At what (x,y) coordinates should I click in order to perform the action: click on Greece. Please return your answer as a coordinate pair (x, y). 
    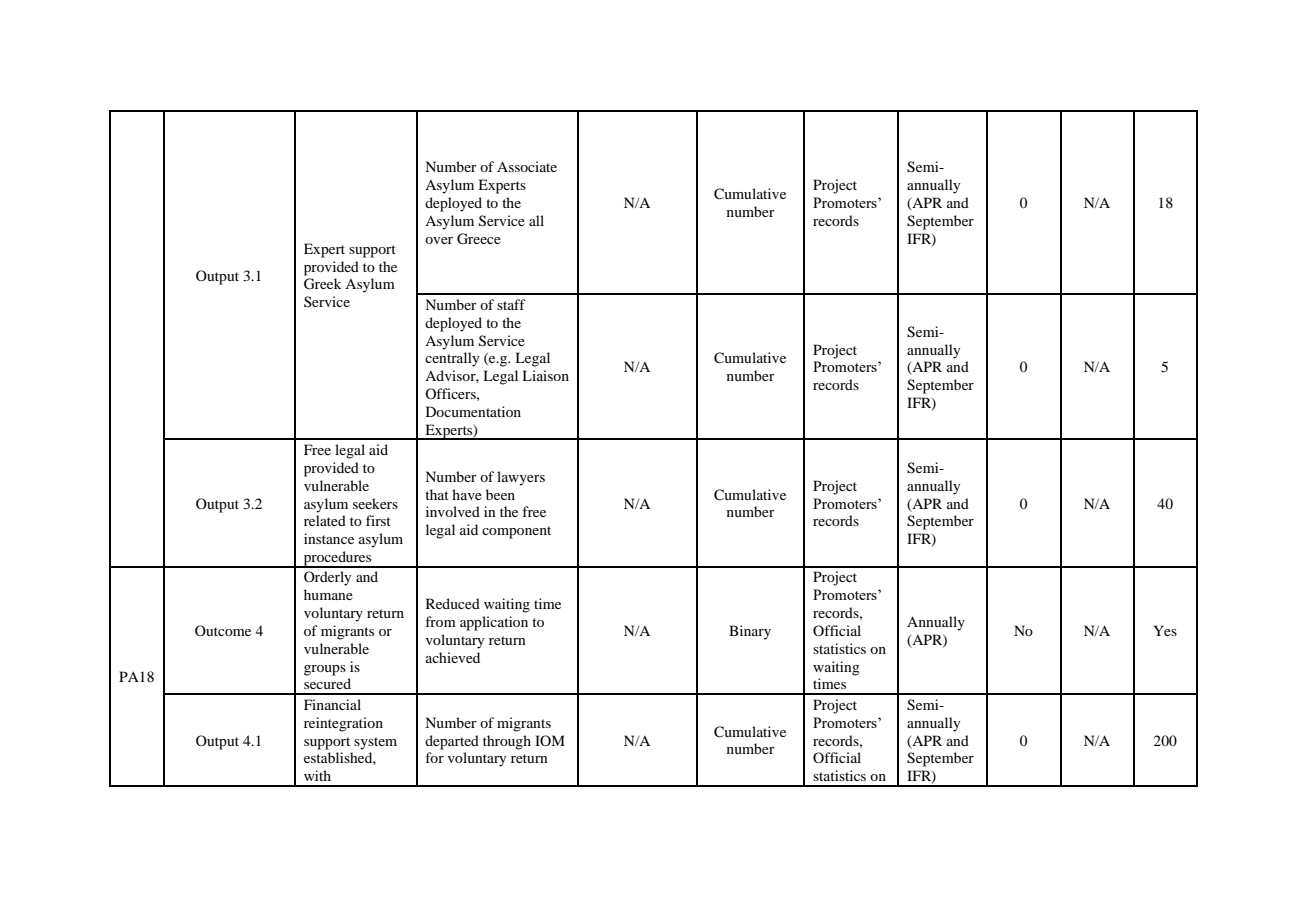
    Looking at the image, I should click on (479, 239).
